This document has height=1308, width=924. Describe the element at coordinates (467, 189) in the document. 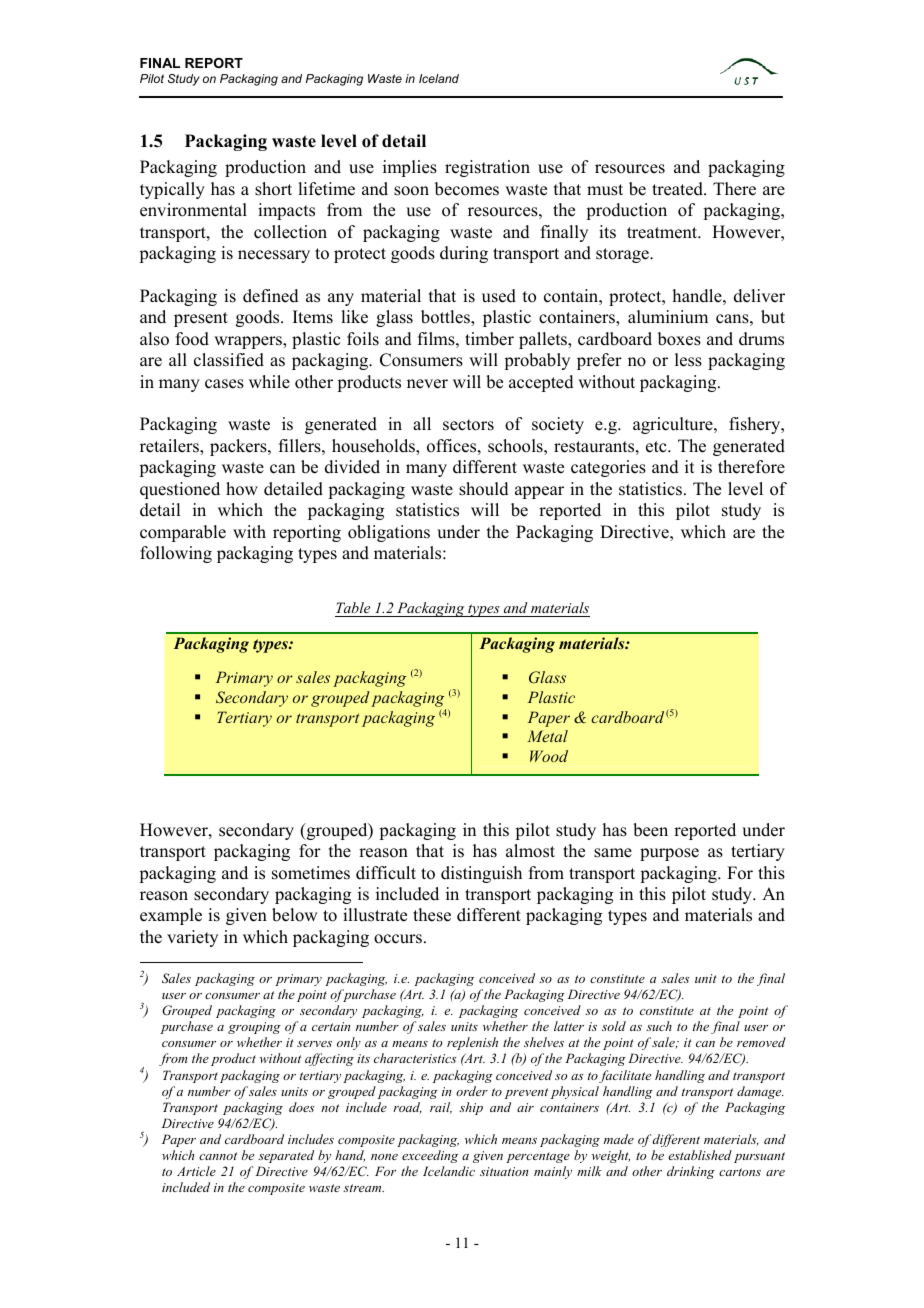

I see `becomes` at that location.
